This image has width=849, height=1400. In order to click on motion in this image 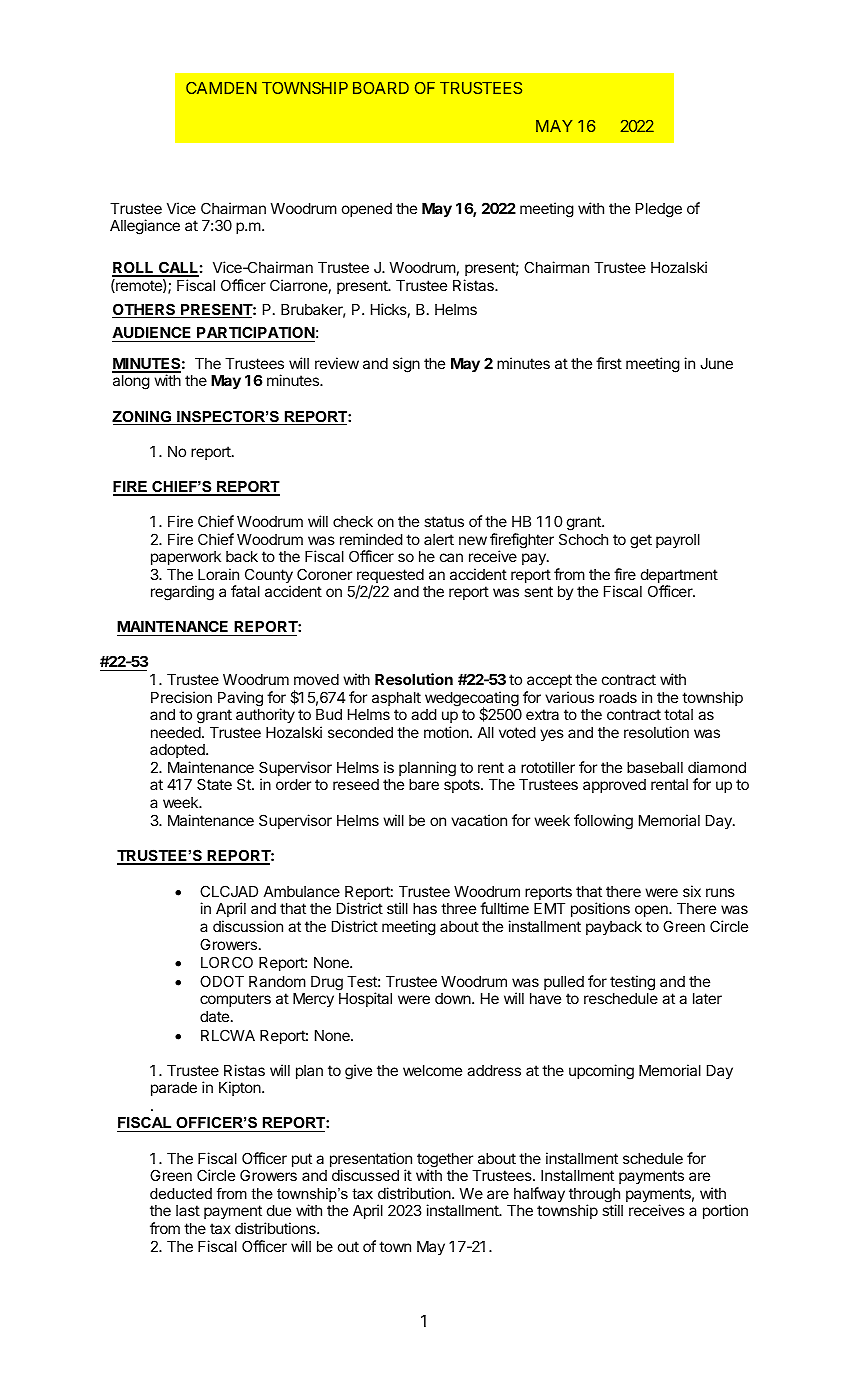, I will do `click(447, 732)`.
